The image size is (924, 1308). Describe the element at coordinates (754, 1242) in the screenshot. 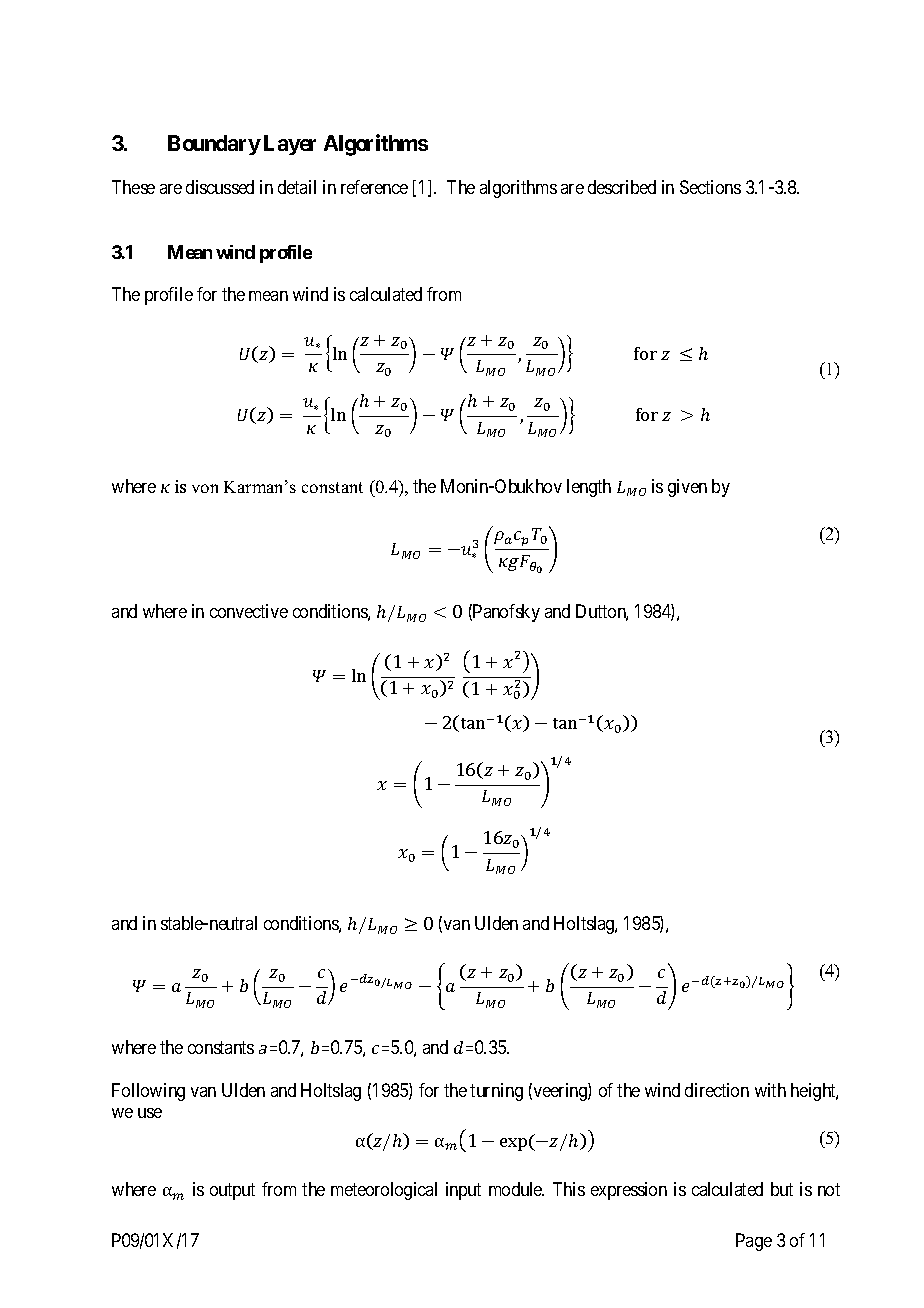

I see `Page` at that location.
